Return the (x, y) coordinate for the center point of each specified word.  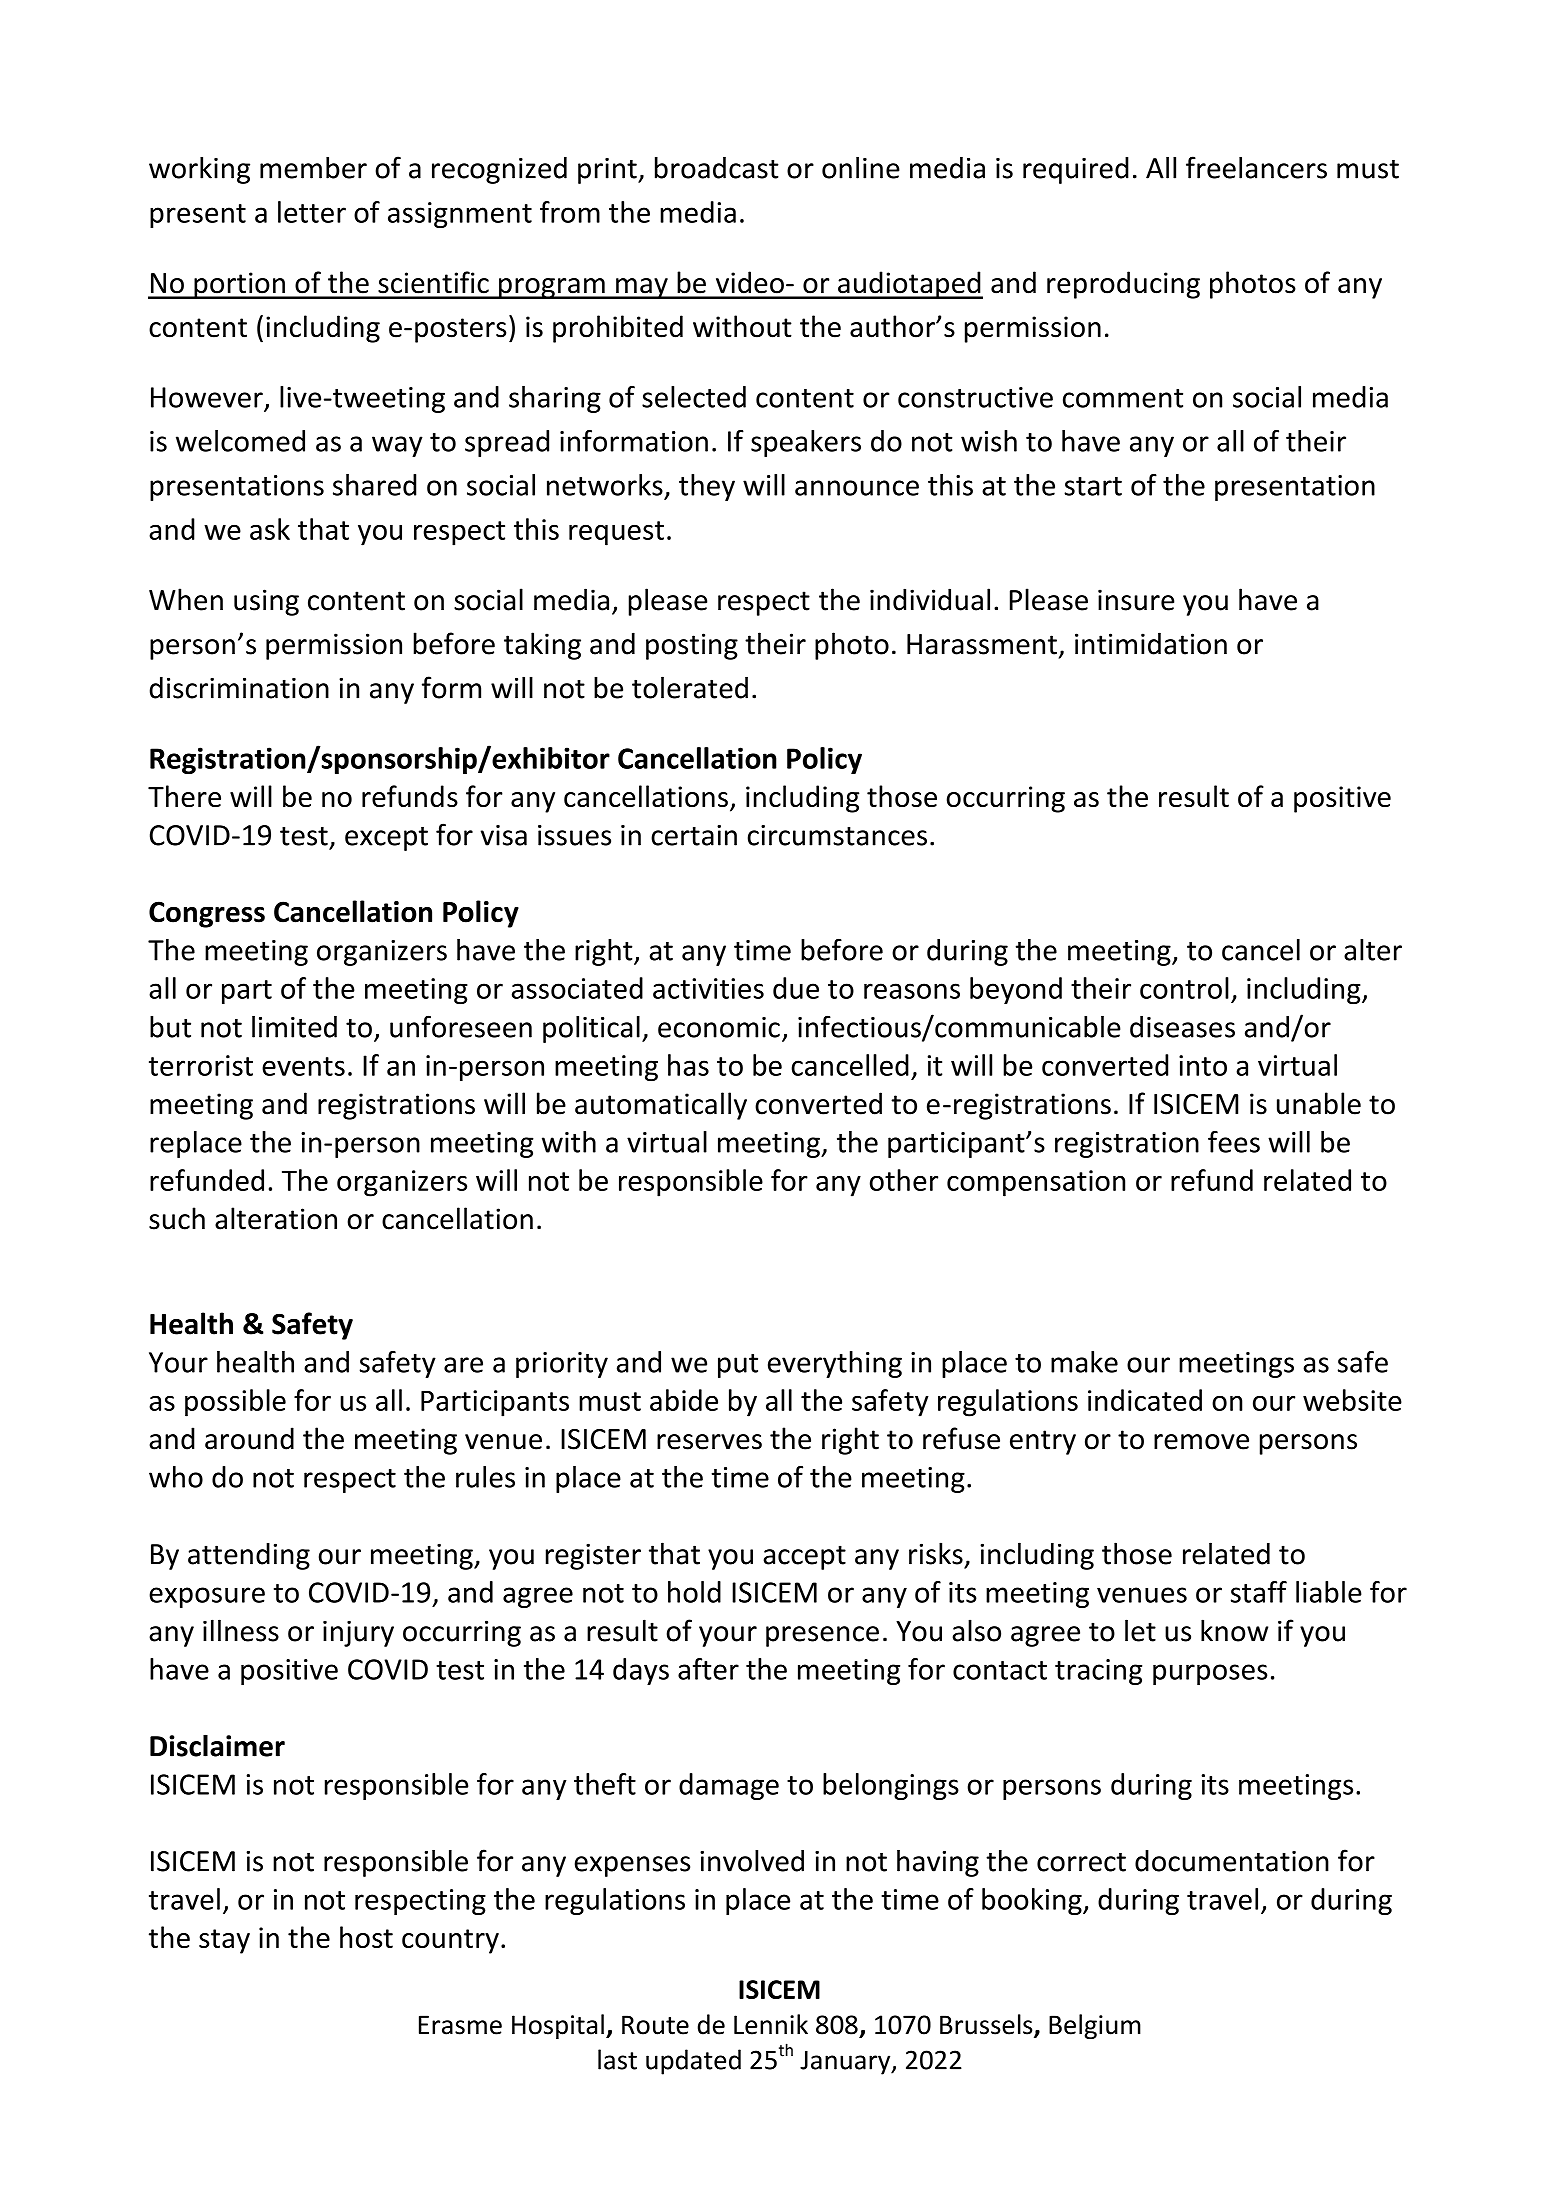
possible (235, 1403)
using (266, 602)
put (738, 1366)
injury (358, 1633)
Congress (207, 914)
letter (312, 212)
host (366, 1937)
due (796, 988)
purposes (1210, 1674)
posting (692, 646)
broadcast (717, 168)
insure (1136, 600)
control (1184, 988)
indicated (1145, 1400)
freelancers (1256, 167)
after (708, 1669)
